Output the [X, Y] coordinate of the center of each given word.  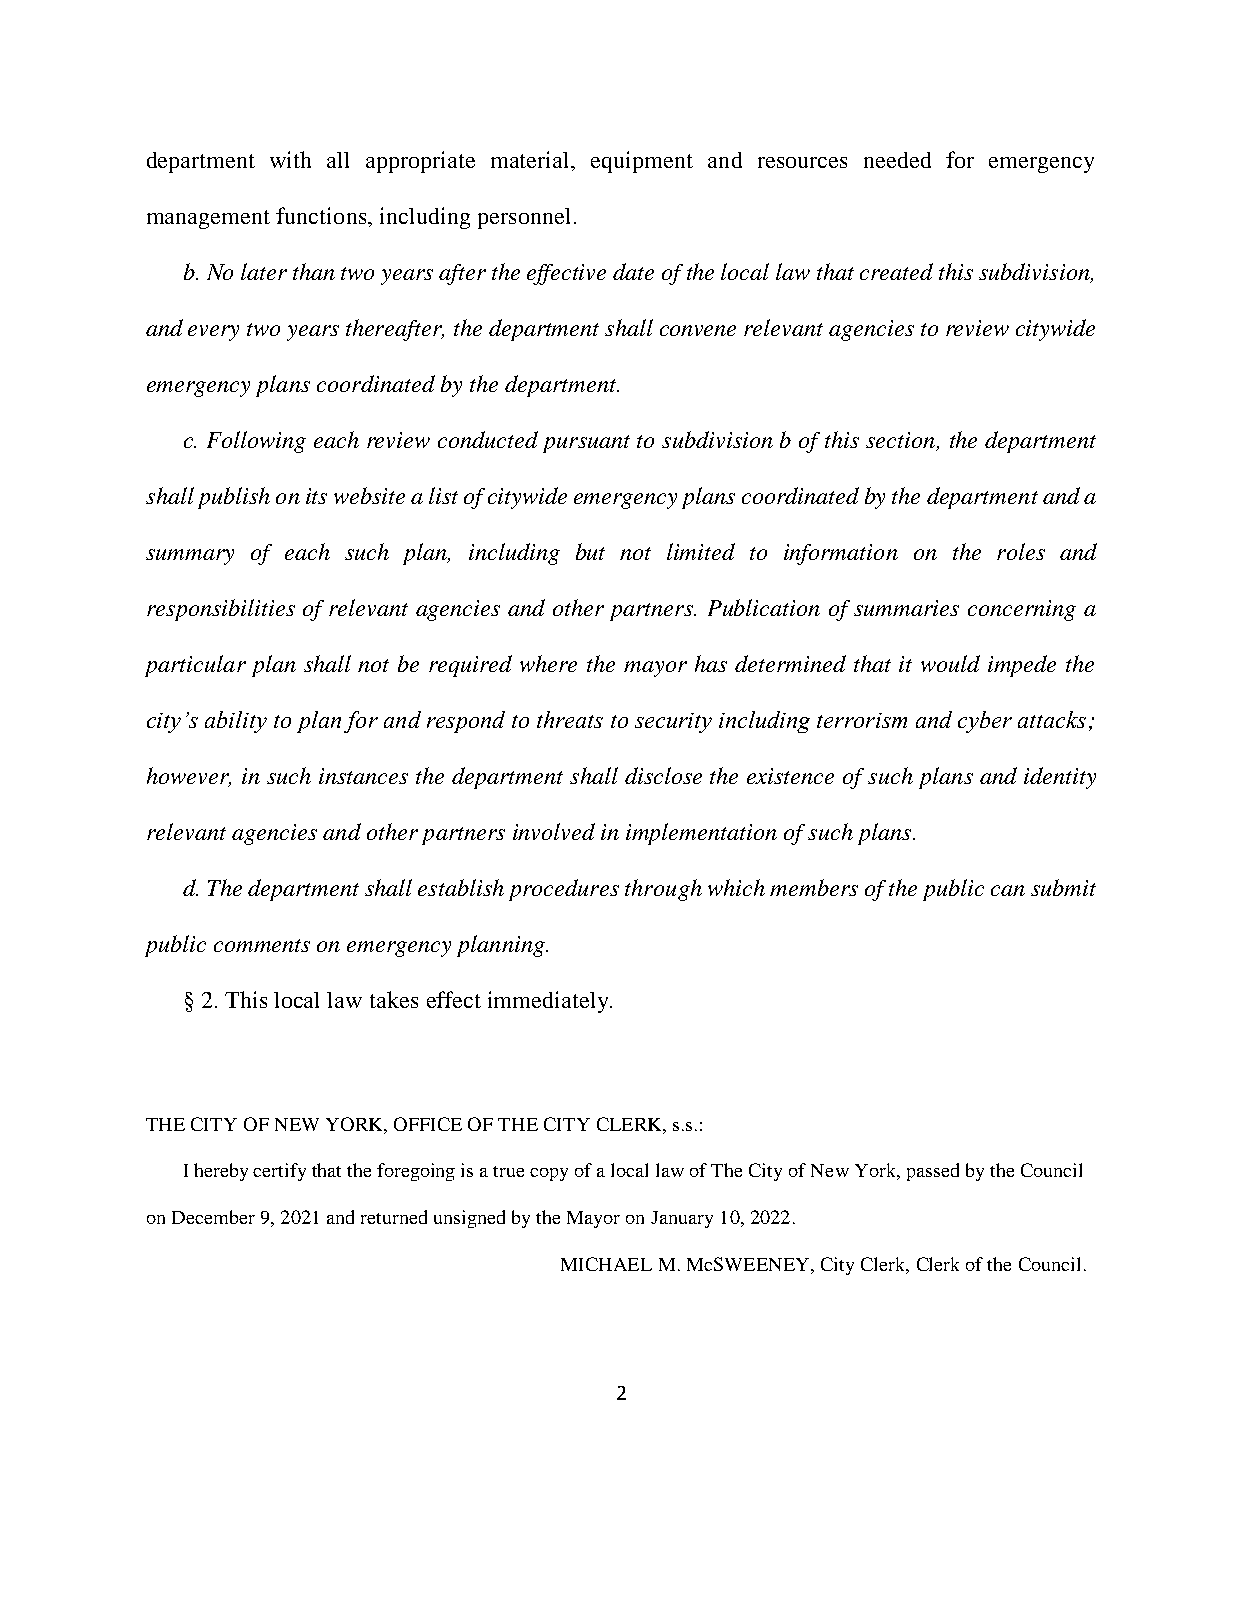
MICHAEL [606, 1264]
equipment [642, 162]
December [213, 1217]
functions [322, 215]
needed [897, 160]
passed [933, 1172]
